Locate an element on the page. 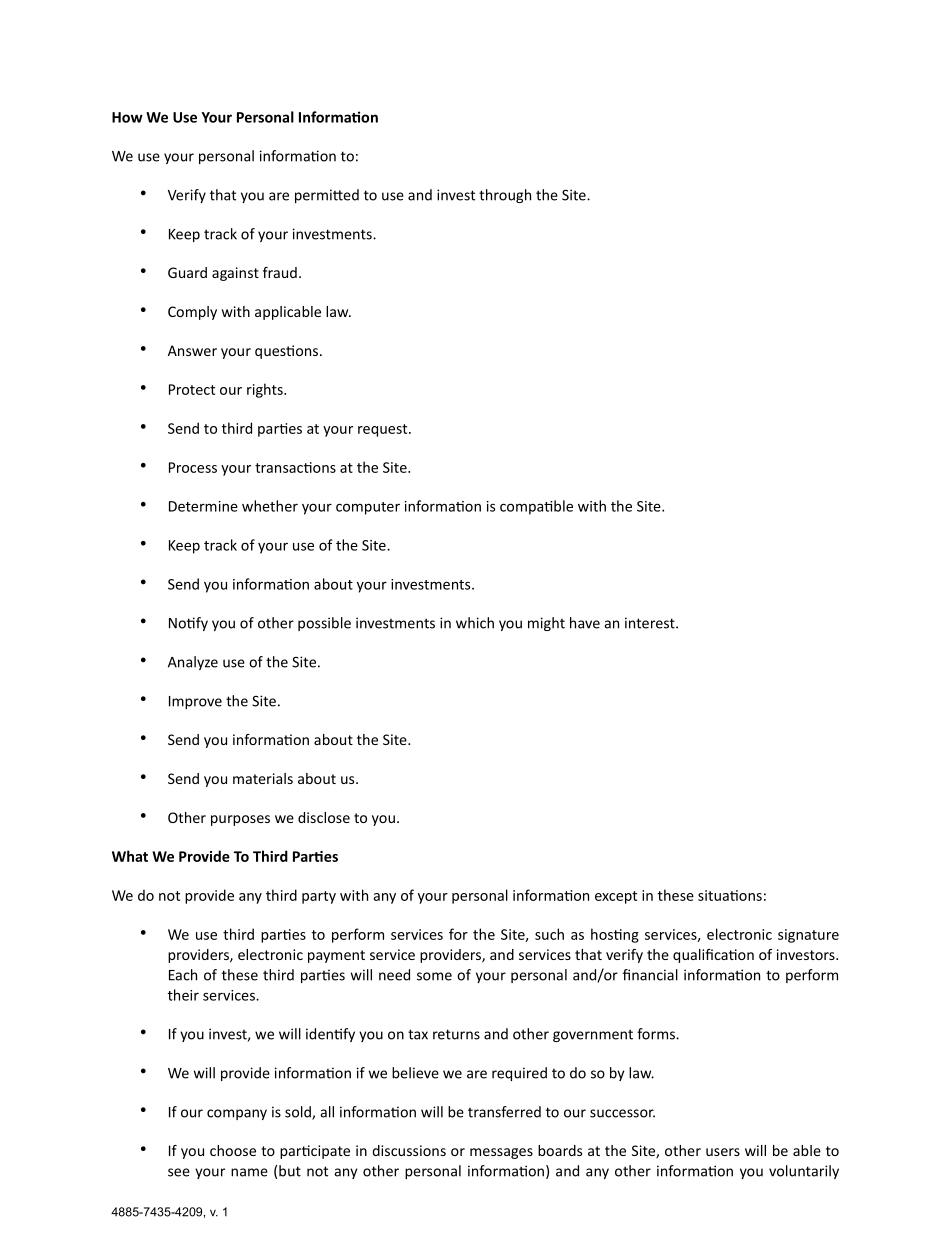  through is located at coordinates (505, 196).
